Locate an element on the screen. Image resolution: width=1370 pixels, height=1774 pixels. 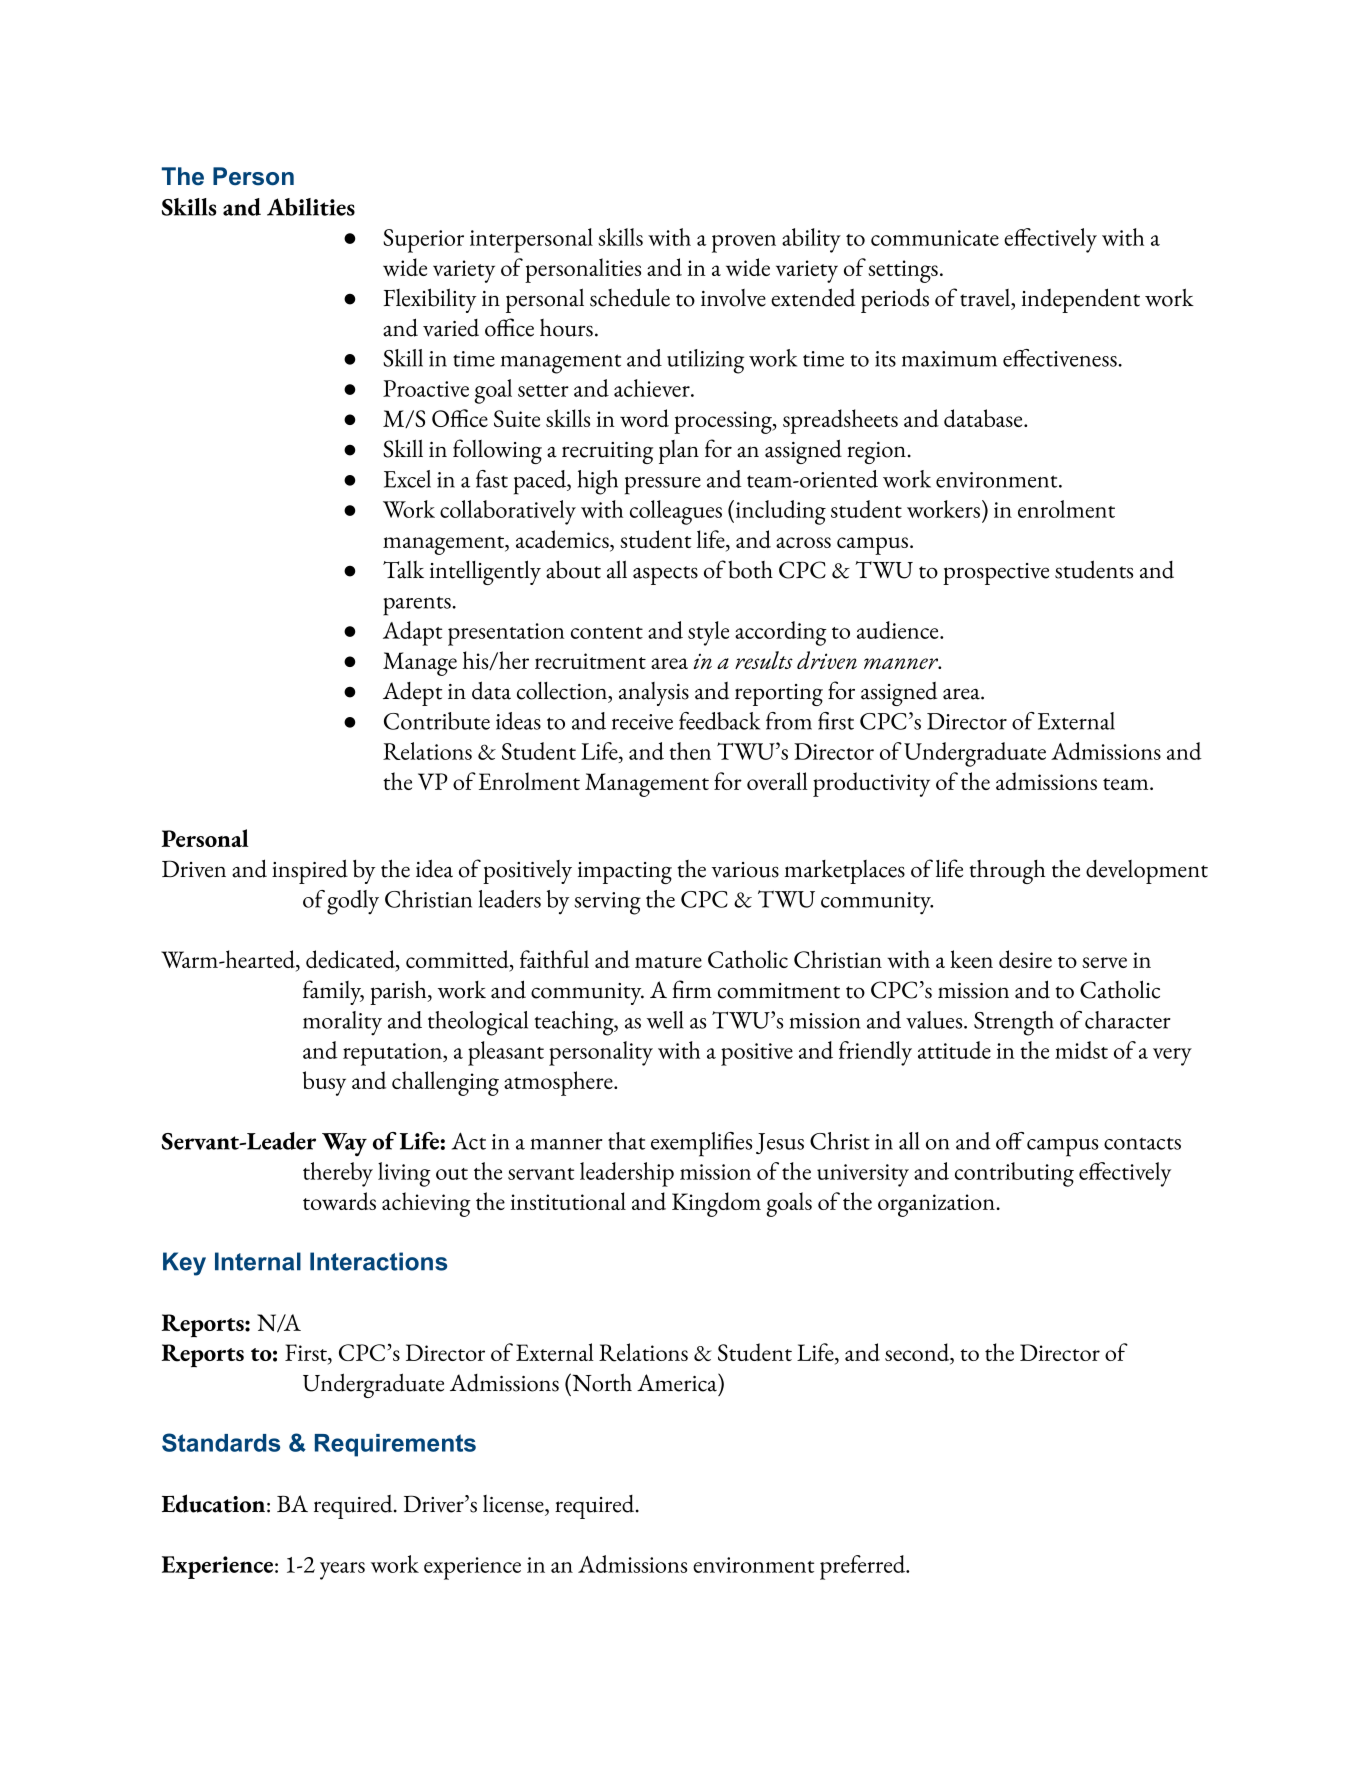
independent is located at coordinates (1081, 300).
